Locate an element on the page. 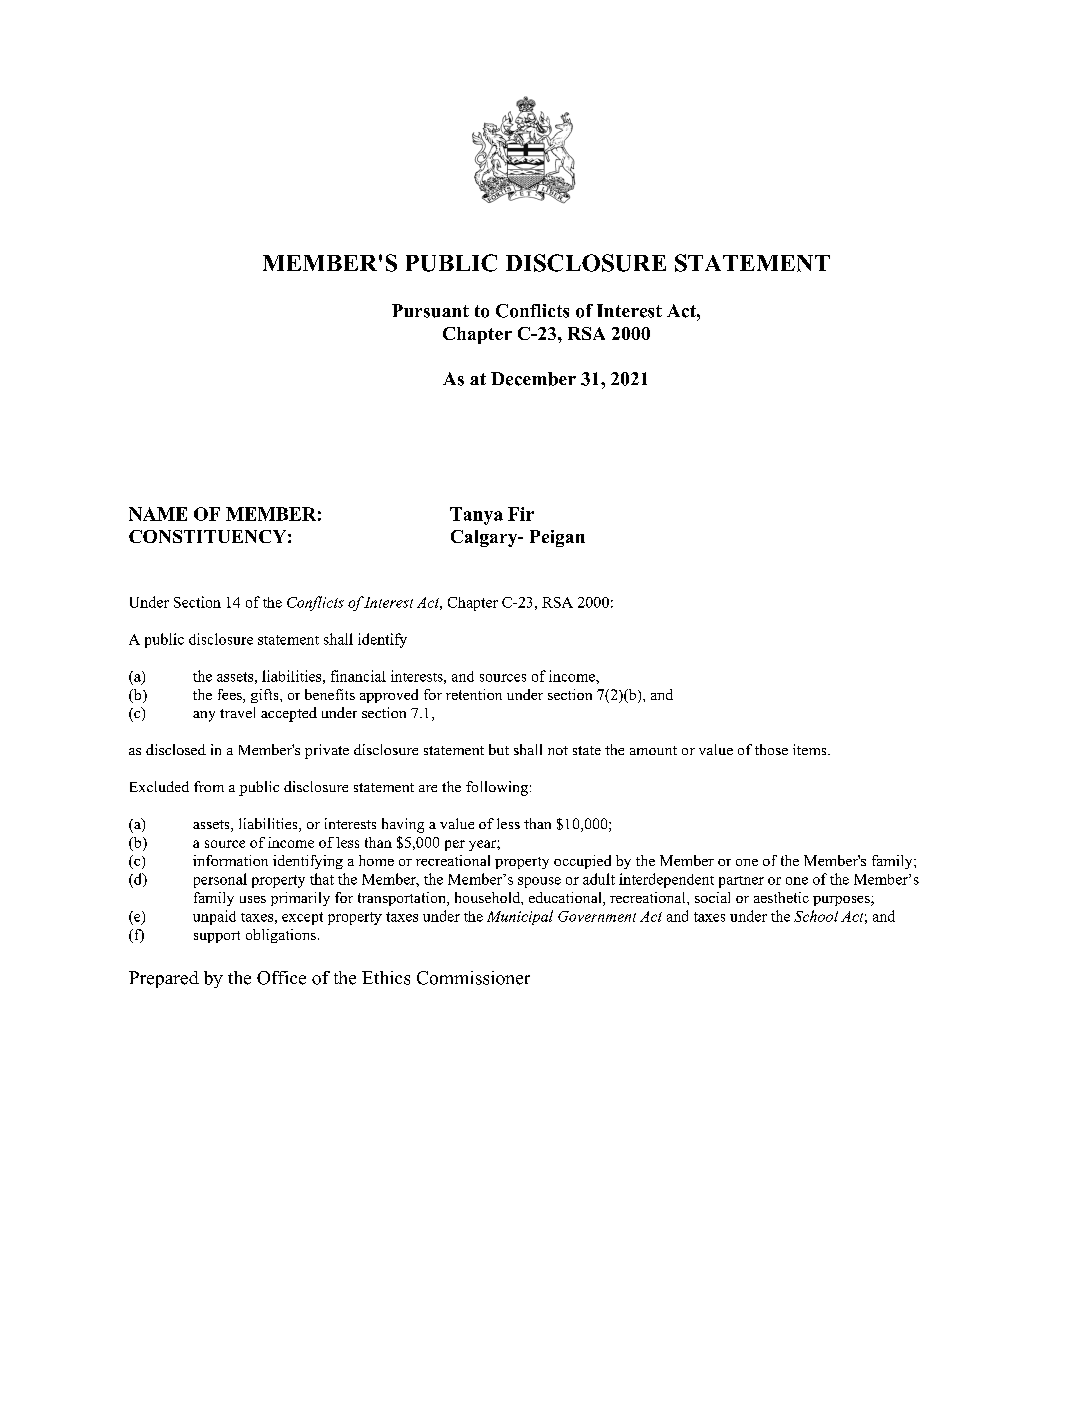 The image size is (1092, 1413). fees is located at coordinates (231, 696).
